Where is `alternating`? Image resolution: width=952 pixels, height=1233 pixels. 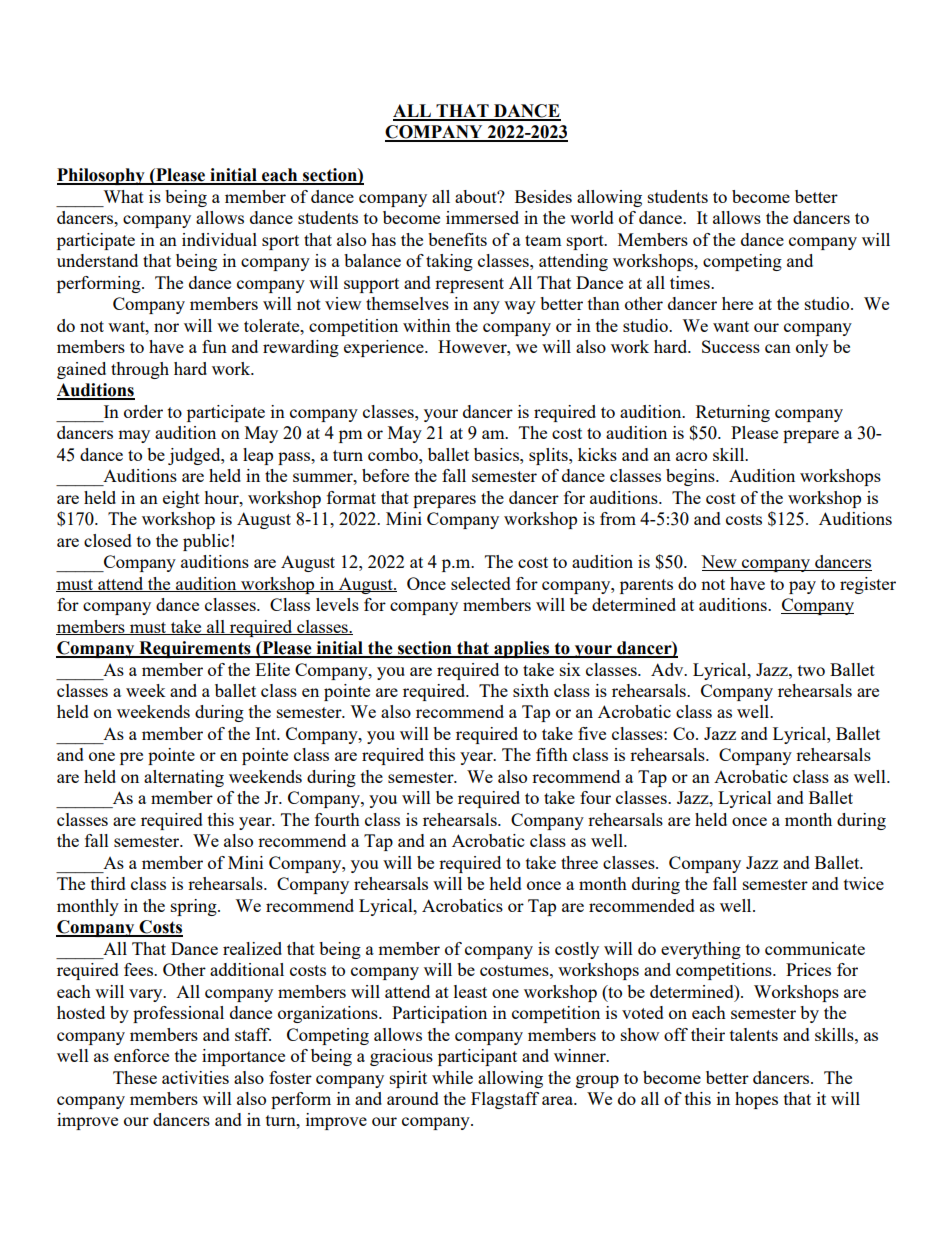 alternating is located at coordinates (184, 778).
